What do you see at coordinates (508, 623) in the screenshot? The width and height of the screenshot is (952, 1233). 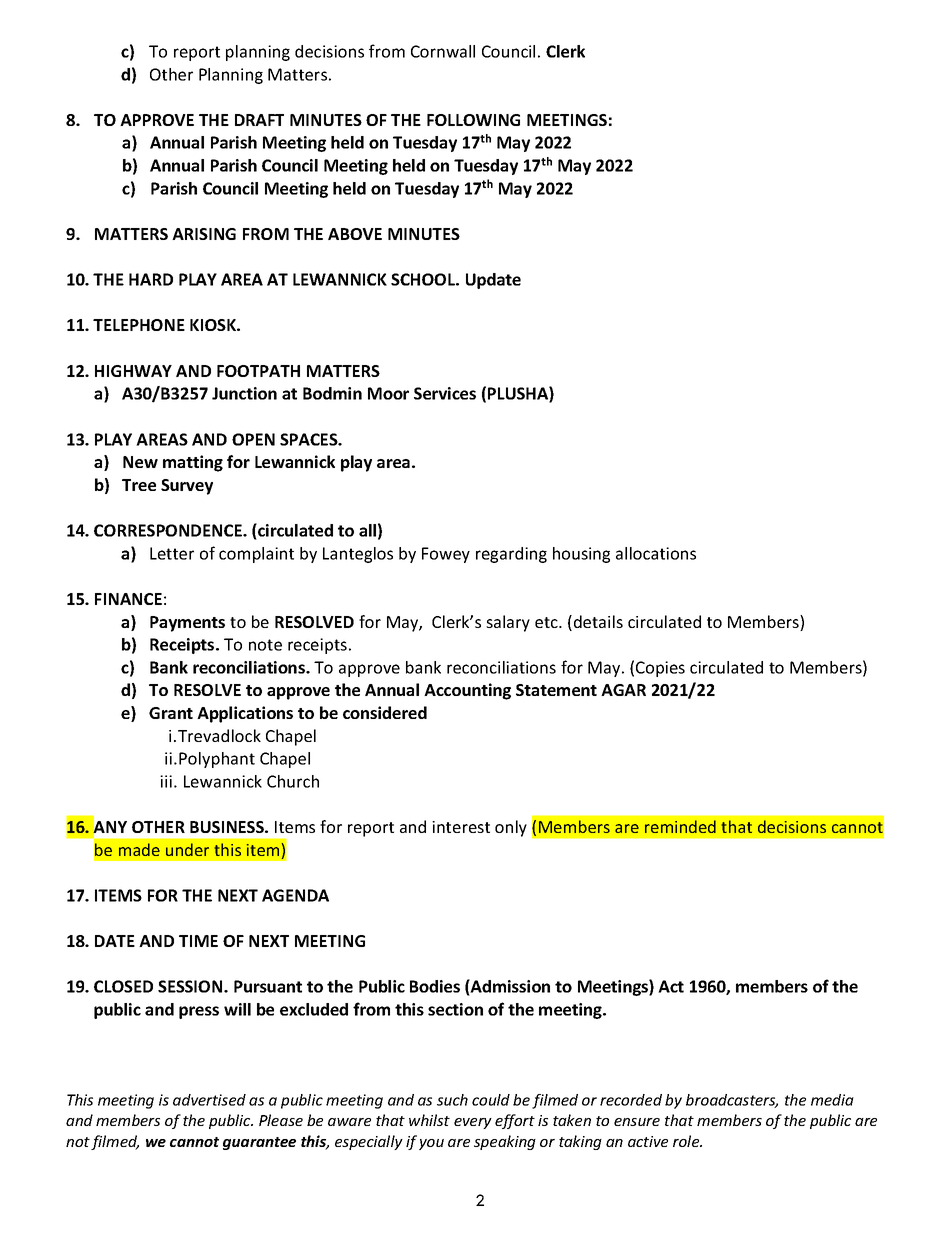 I see `salary` at bounding box center [508, 623].
